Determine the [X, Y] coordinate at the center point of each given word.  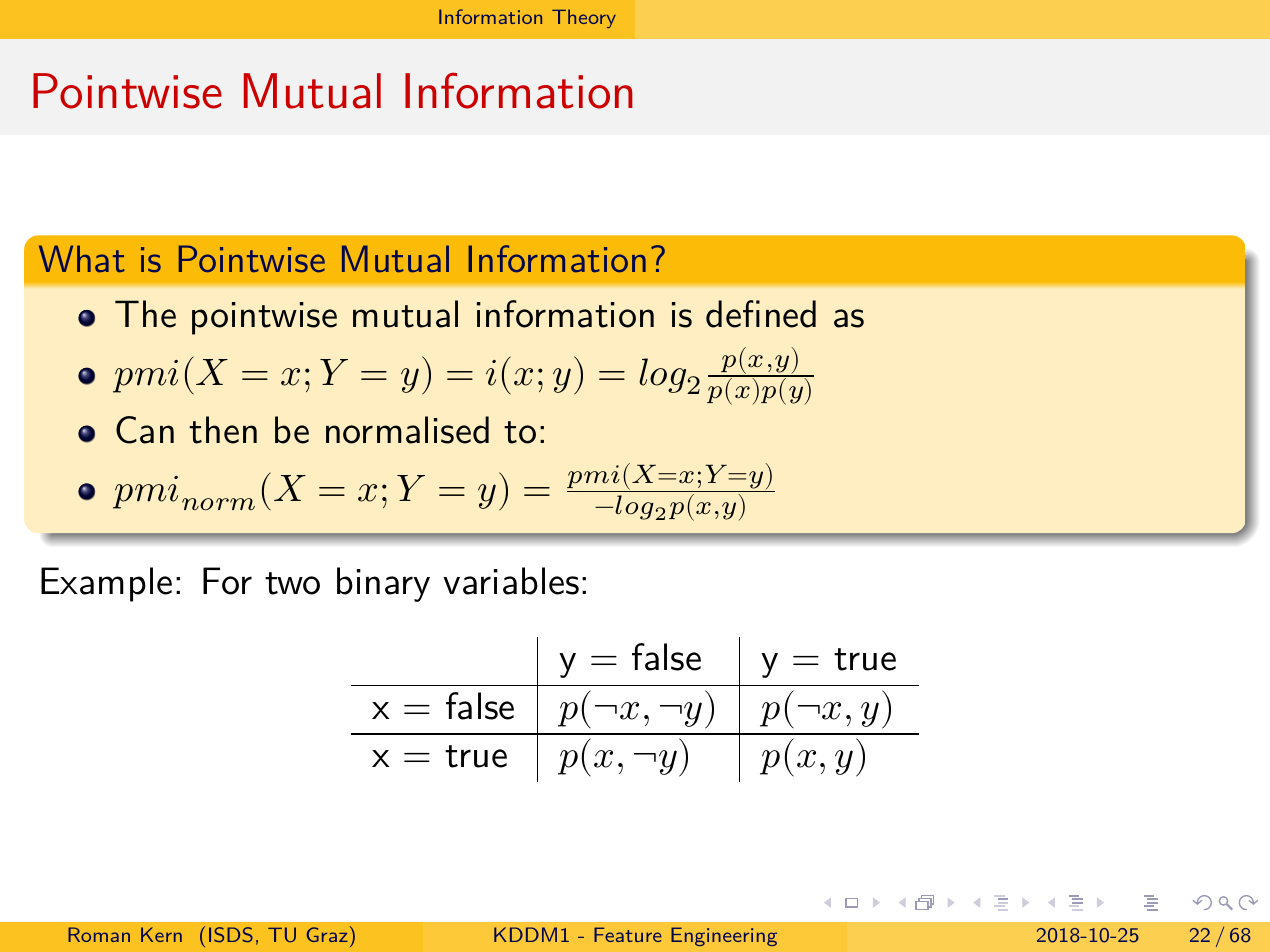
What [82, 259]
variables [511, 581]
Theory [584, 18]
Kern [161, 934]
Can [145, 430]
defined [761, 314]
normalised [407, 430]
